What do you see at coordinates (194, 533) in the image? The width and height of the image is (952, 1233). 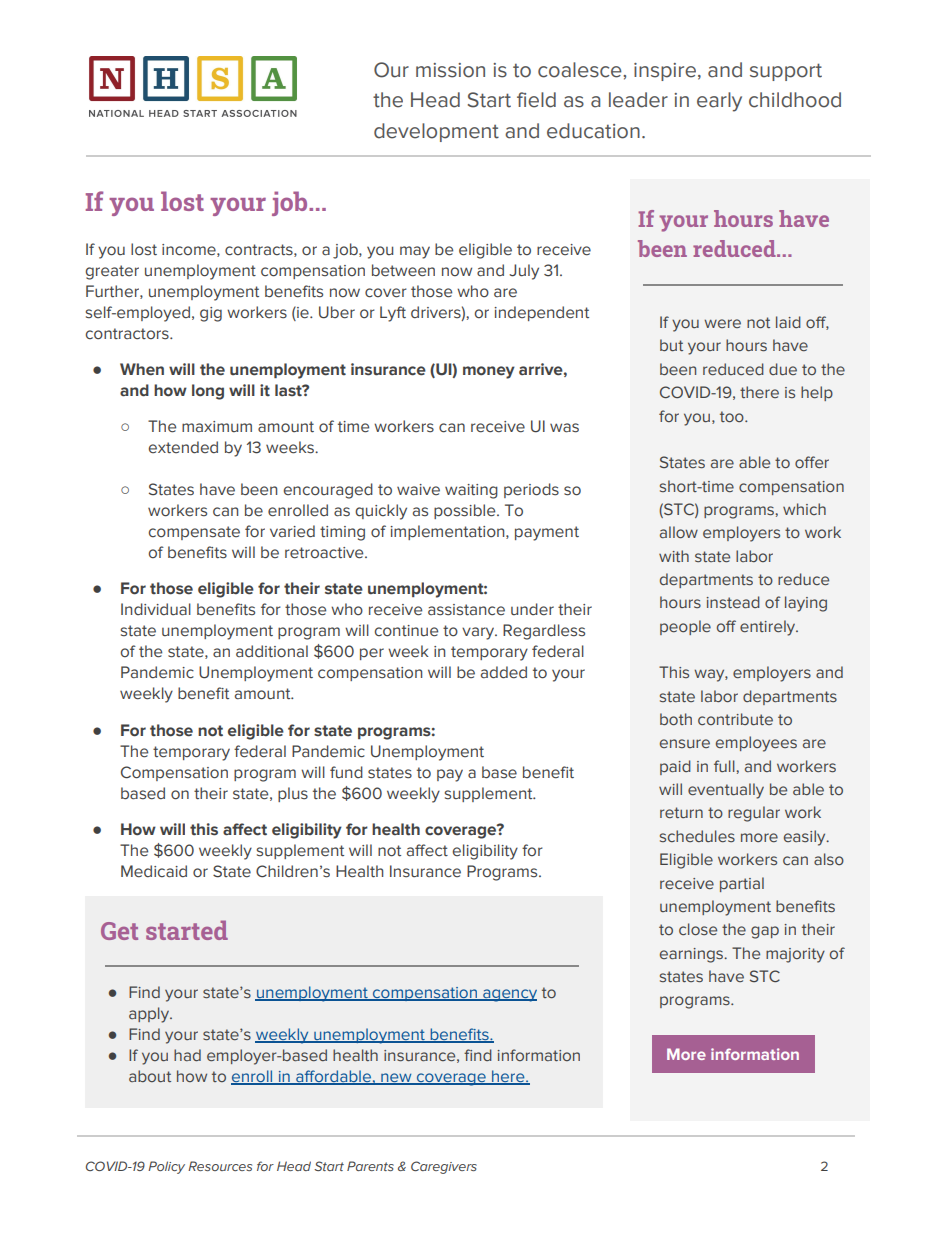 I see `compensate` at bounding box center [194, 533].
